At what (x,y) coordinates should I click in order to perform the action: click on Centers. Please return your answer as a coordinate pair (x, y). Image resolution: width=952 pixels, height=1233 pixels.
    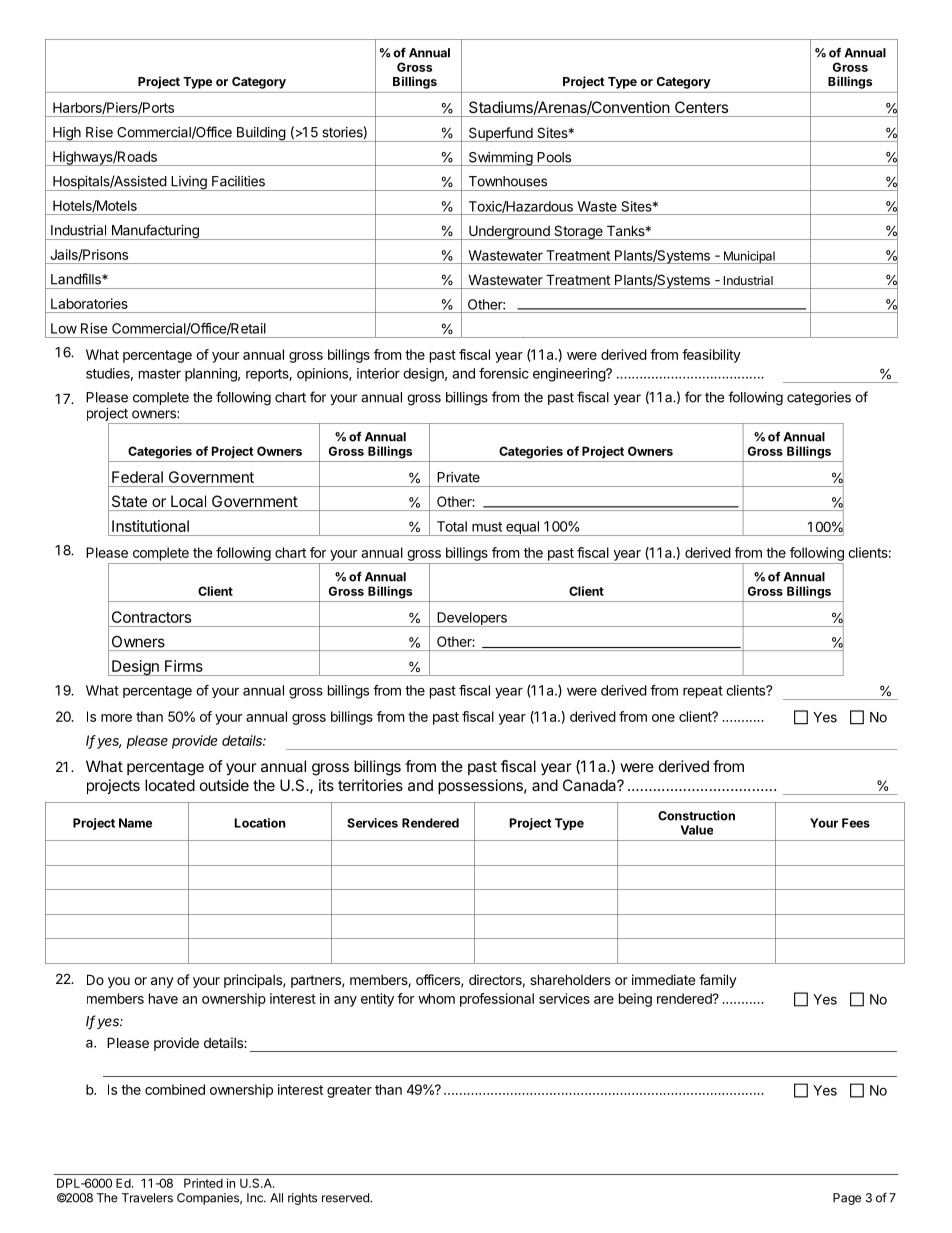
    Looking at the image, I should click on (701, 107).
